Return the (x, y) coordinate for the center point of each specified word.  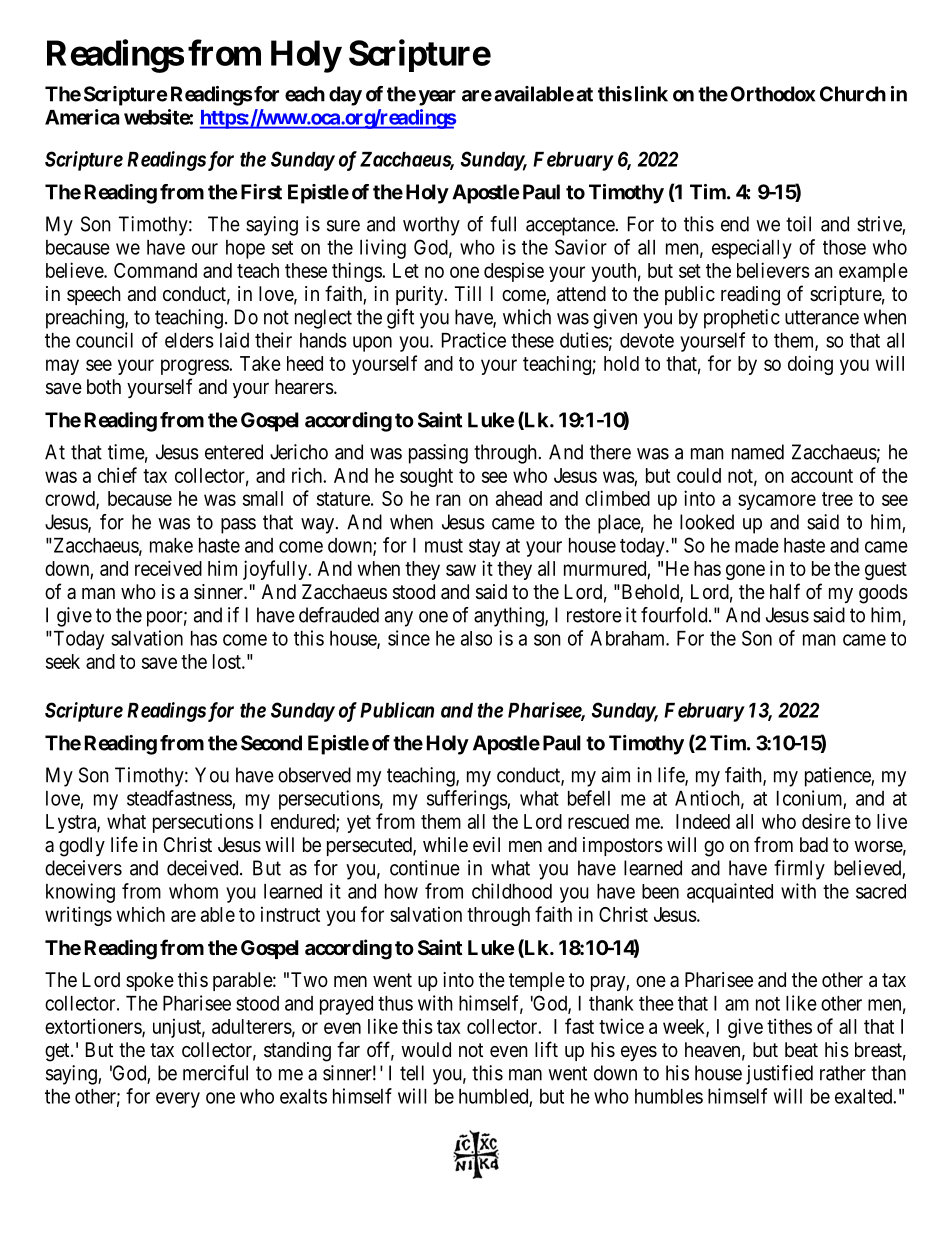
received (168, 568)
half (785, 591)
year (437, 98)
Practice (474, 340)
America (82, 117)
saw (461, 570)
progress (195, 367)
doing (810, 365)
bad (814, 845)
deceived (204, 868)
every (178, 1100)
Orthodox (773, 94)
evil (486, 844)
